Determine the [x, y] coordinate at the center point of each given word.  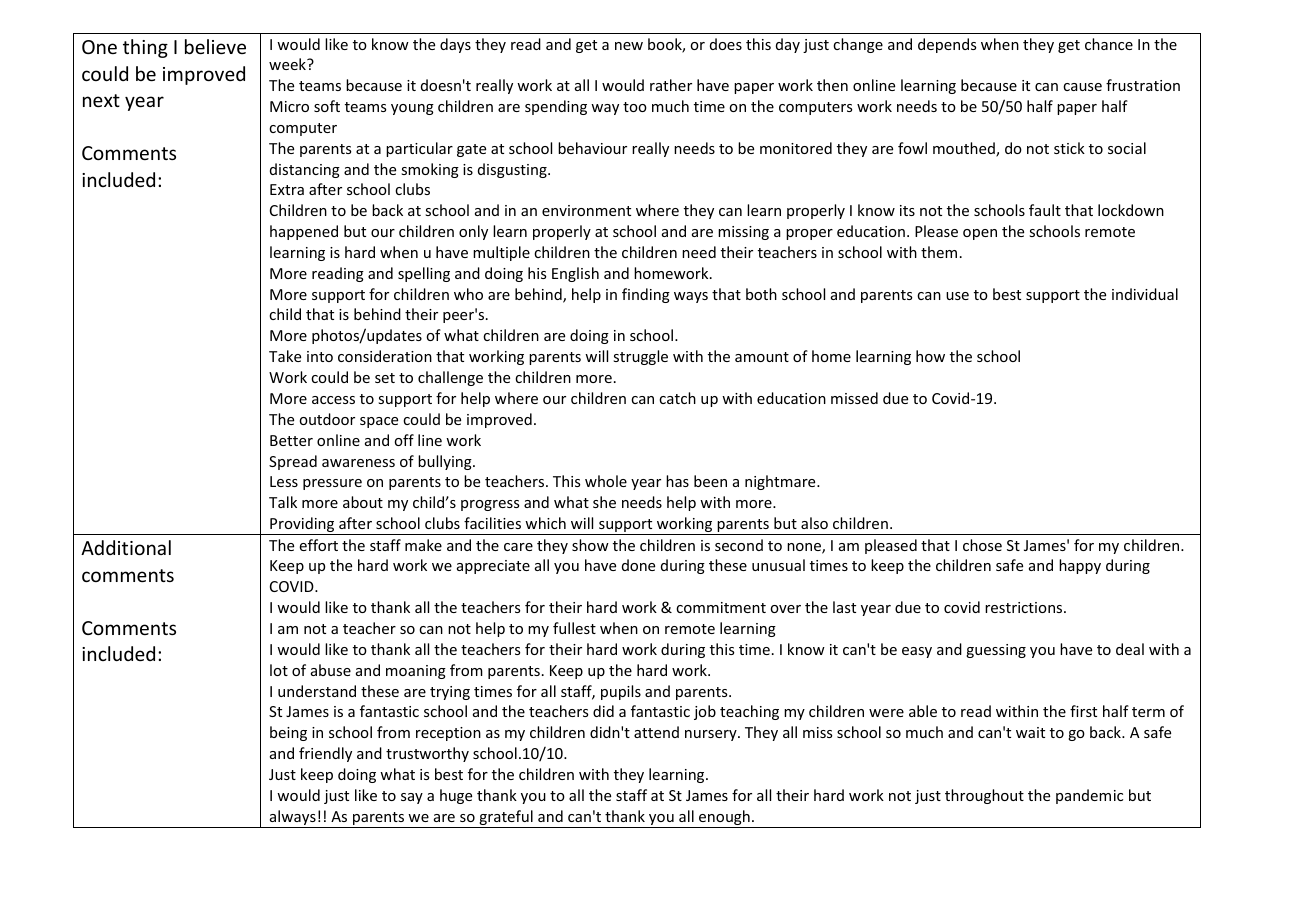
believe [215, 46]
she [604, 502]
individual [1145, 294]
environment [586, 210]
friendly [325, 754]
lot [279, 670]
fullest [574, 628]
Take [285, 356]
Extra [287, 189]
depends [947, 45]
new [629, 46]
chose [982, 545]
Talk [283, 502]
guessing [996, 651]
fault [1045, 210]
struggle [640, 357]
